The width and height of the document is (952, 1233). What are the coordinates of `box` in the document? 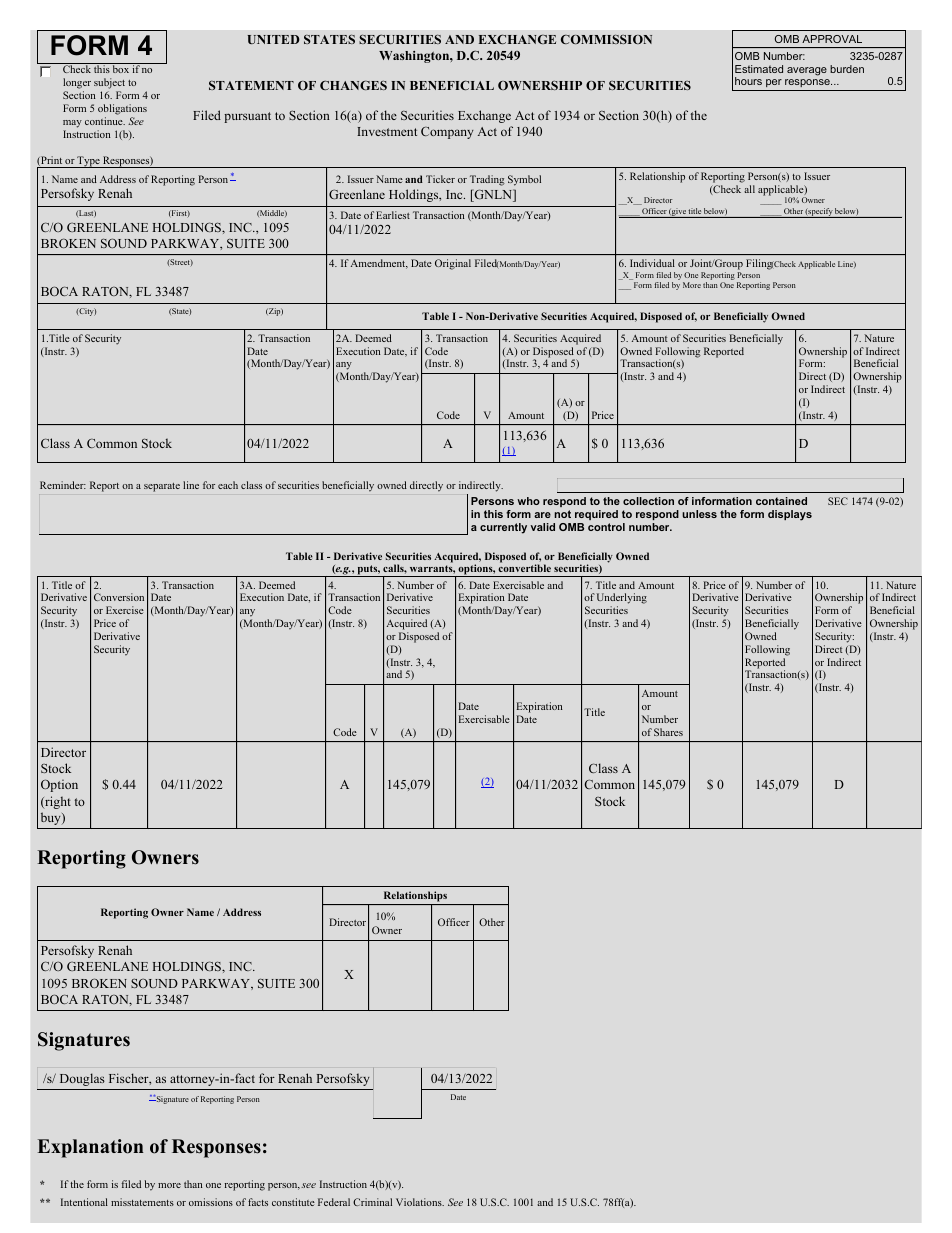 It's located at (121, 69).
